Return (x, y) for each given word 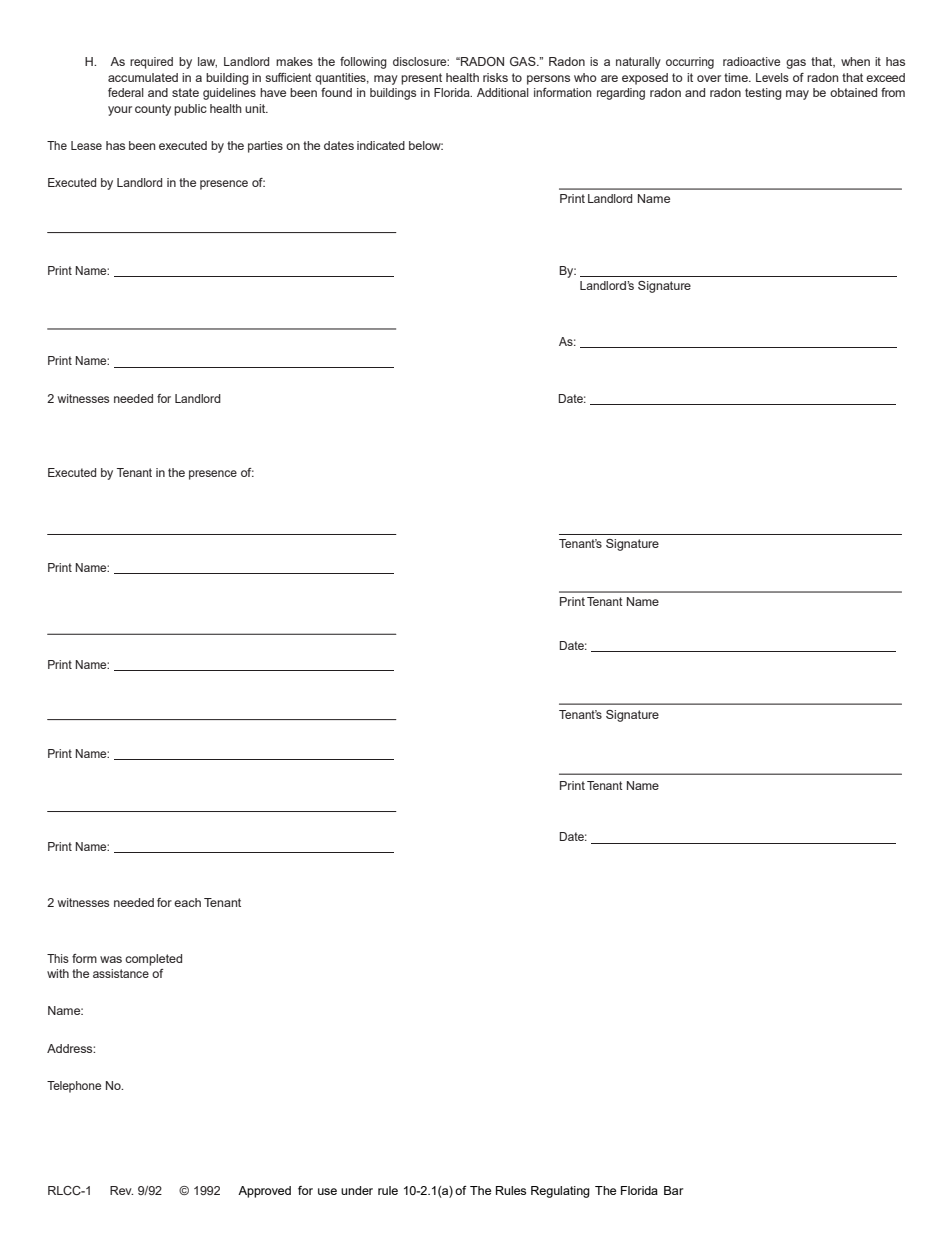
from (893, 92)
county (153, 110)
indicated (381, 145)
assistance (121, 973)
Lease (86, 145)
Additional (503, 92)
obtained (853, 92)
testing (763, 94)
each (187, 902)
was (111, 959)
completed (153, 960)
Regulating (560, 1192)
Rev (121, 1190)
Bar (673, 1190)
